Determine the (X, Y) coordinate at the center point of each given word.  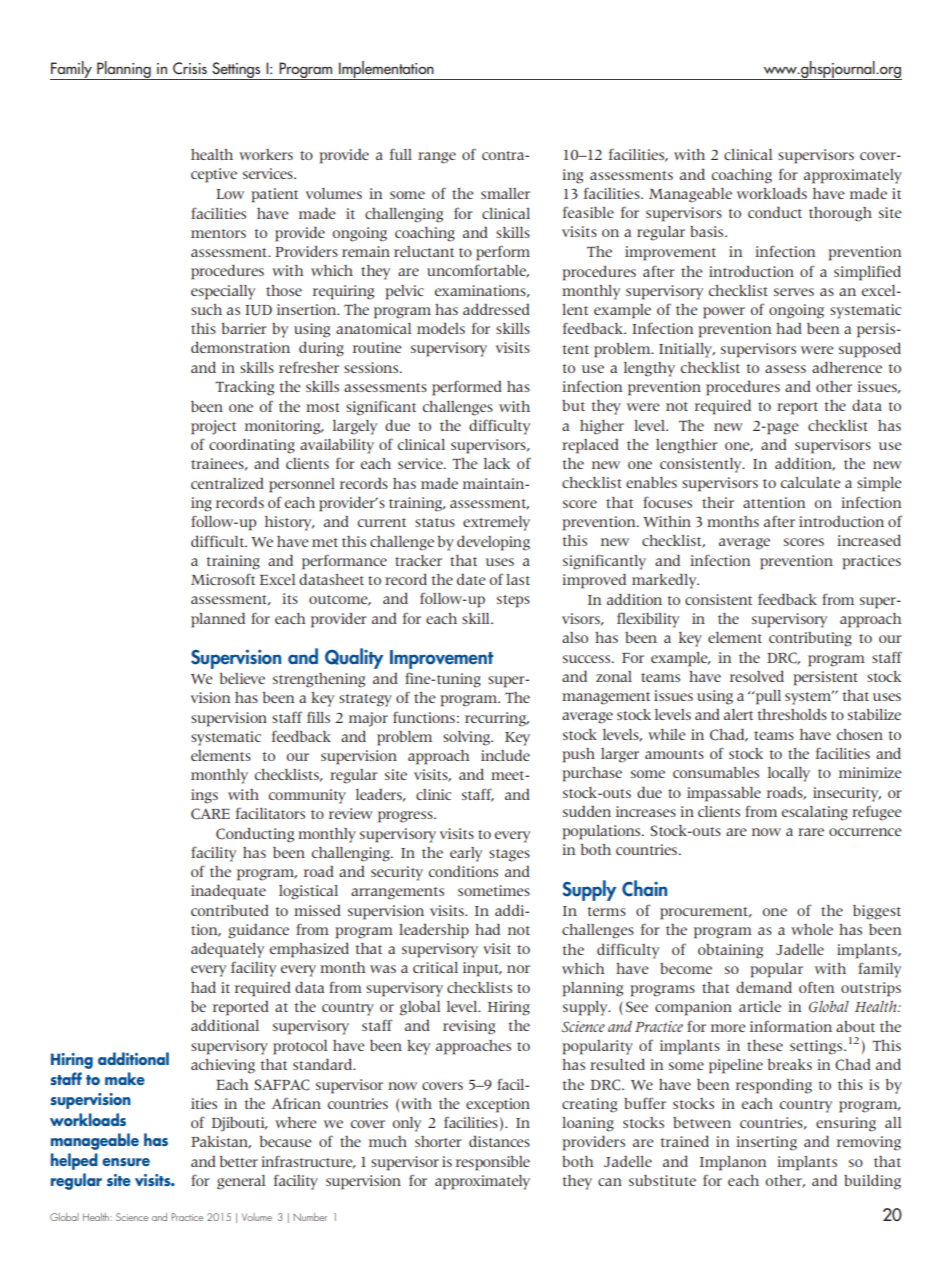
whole (812, 929)
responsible (493, 1163)
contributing (810, 639)
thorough (840, 214)
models (441, 328)
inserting (766, 1143)
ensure (126, 1162)
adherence (847, 367)
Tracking (244, 388)
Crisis (190, 68)
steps (513, 601)
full (401, 154)
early (466, 854)
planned (218, 620)
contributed (230, 910)
